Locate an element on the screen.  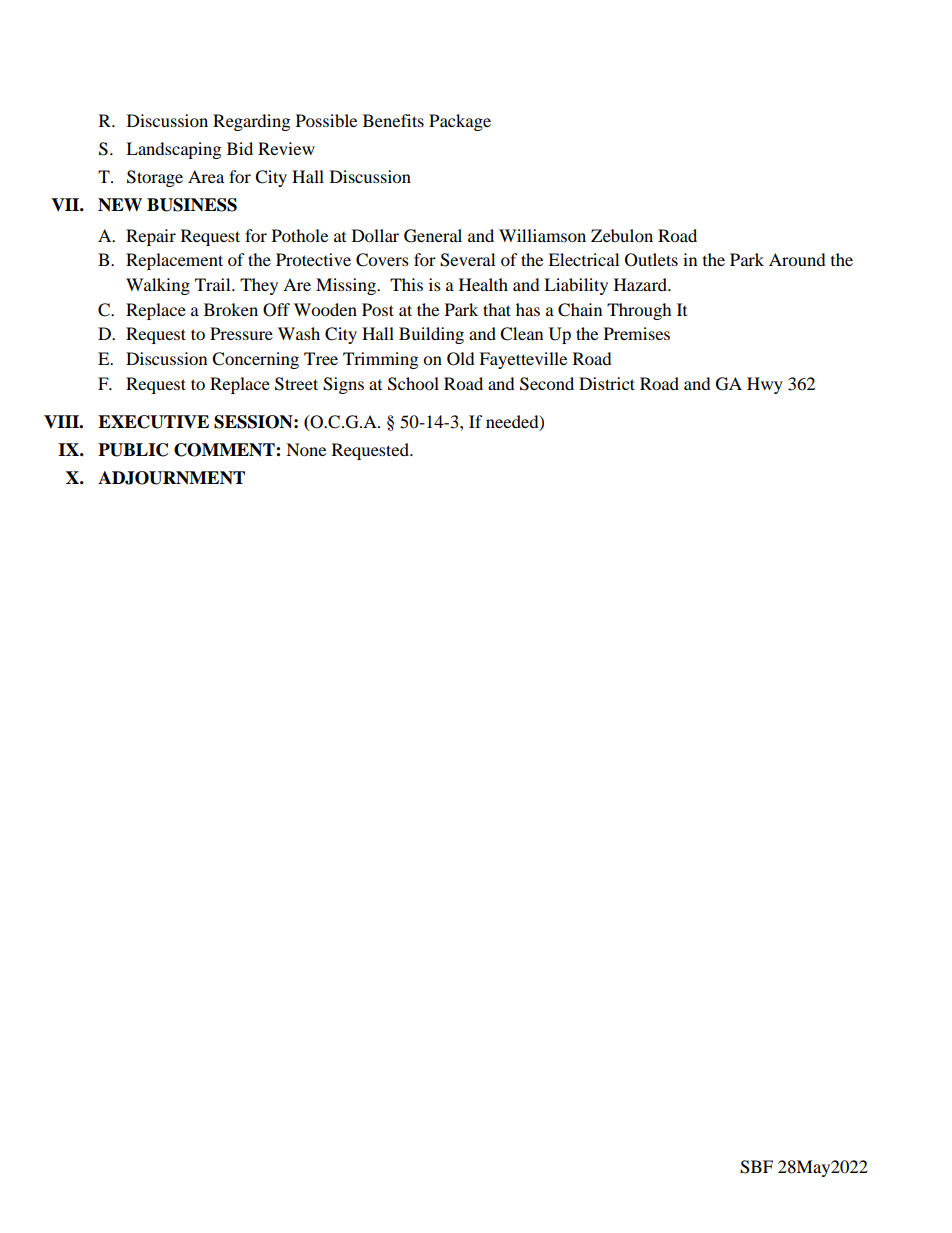
Concerning is located at coordinates (255, 360).
